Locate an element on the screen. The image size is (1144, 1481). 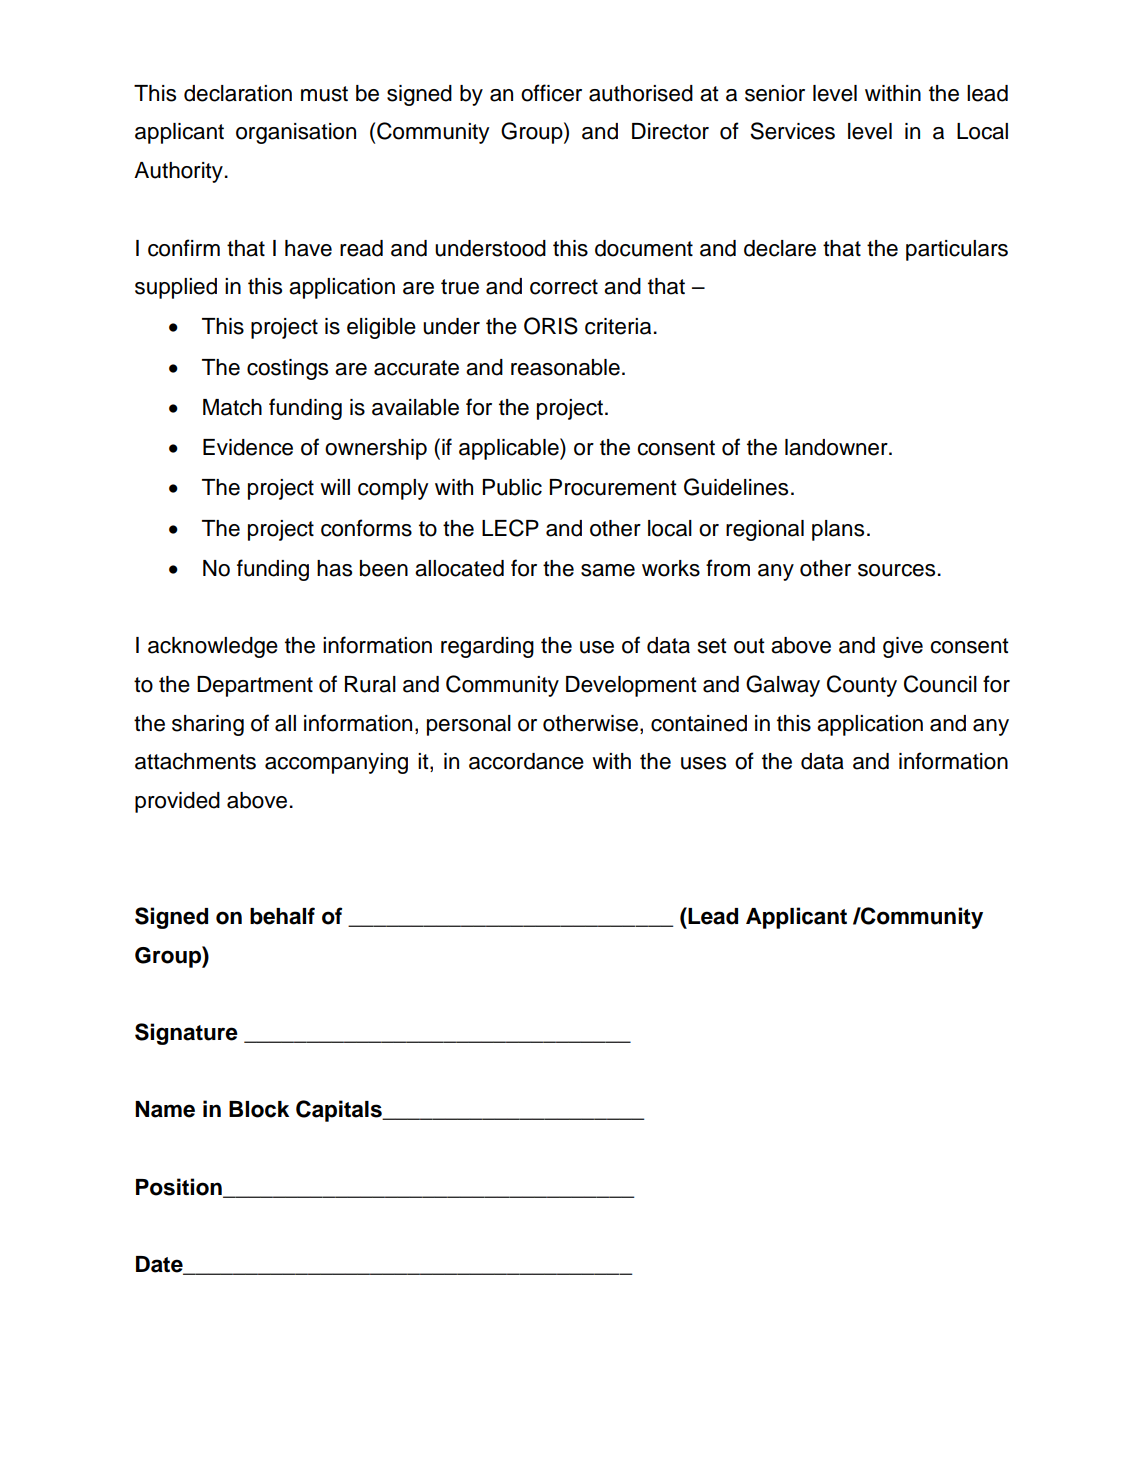
declare is located at coordinates (780, 248).
